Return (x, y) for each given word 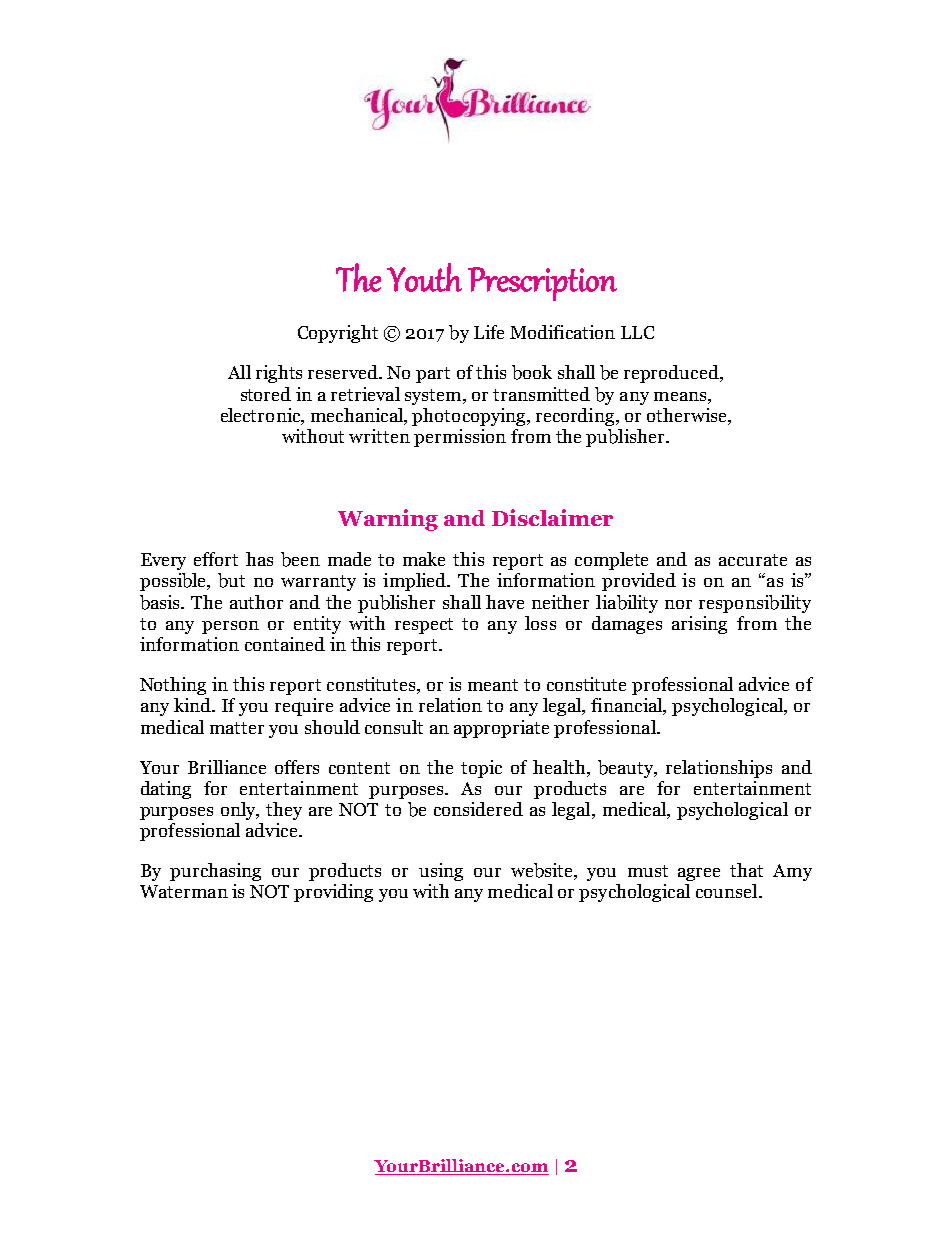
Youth (424, 277)
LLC (637, 332)
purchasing (215, 872)
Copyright (338, 334)
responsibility (755, 604)
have (505, 602)
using (441, 872)
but (231, 580)
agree (699, 874)
